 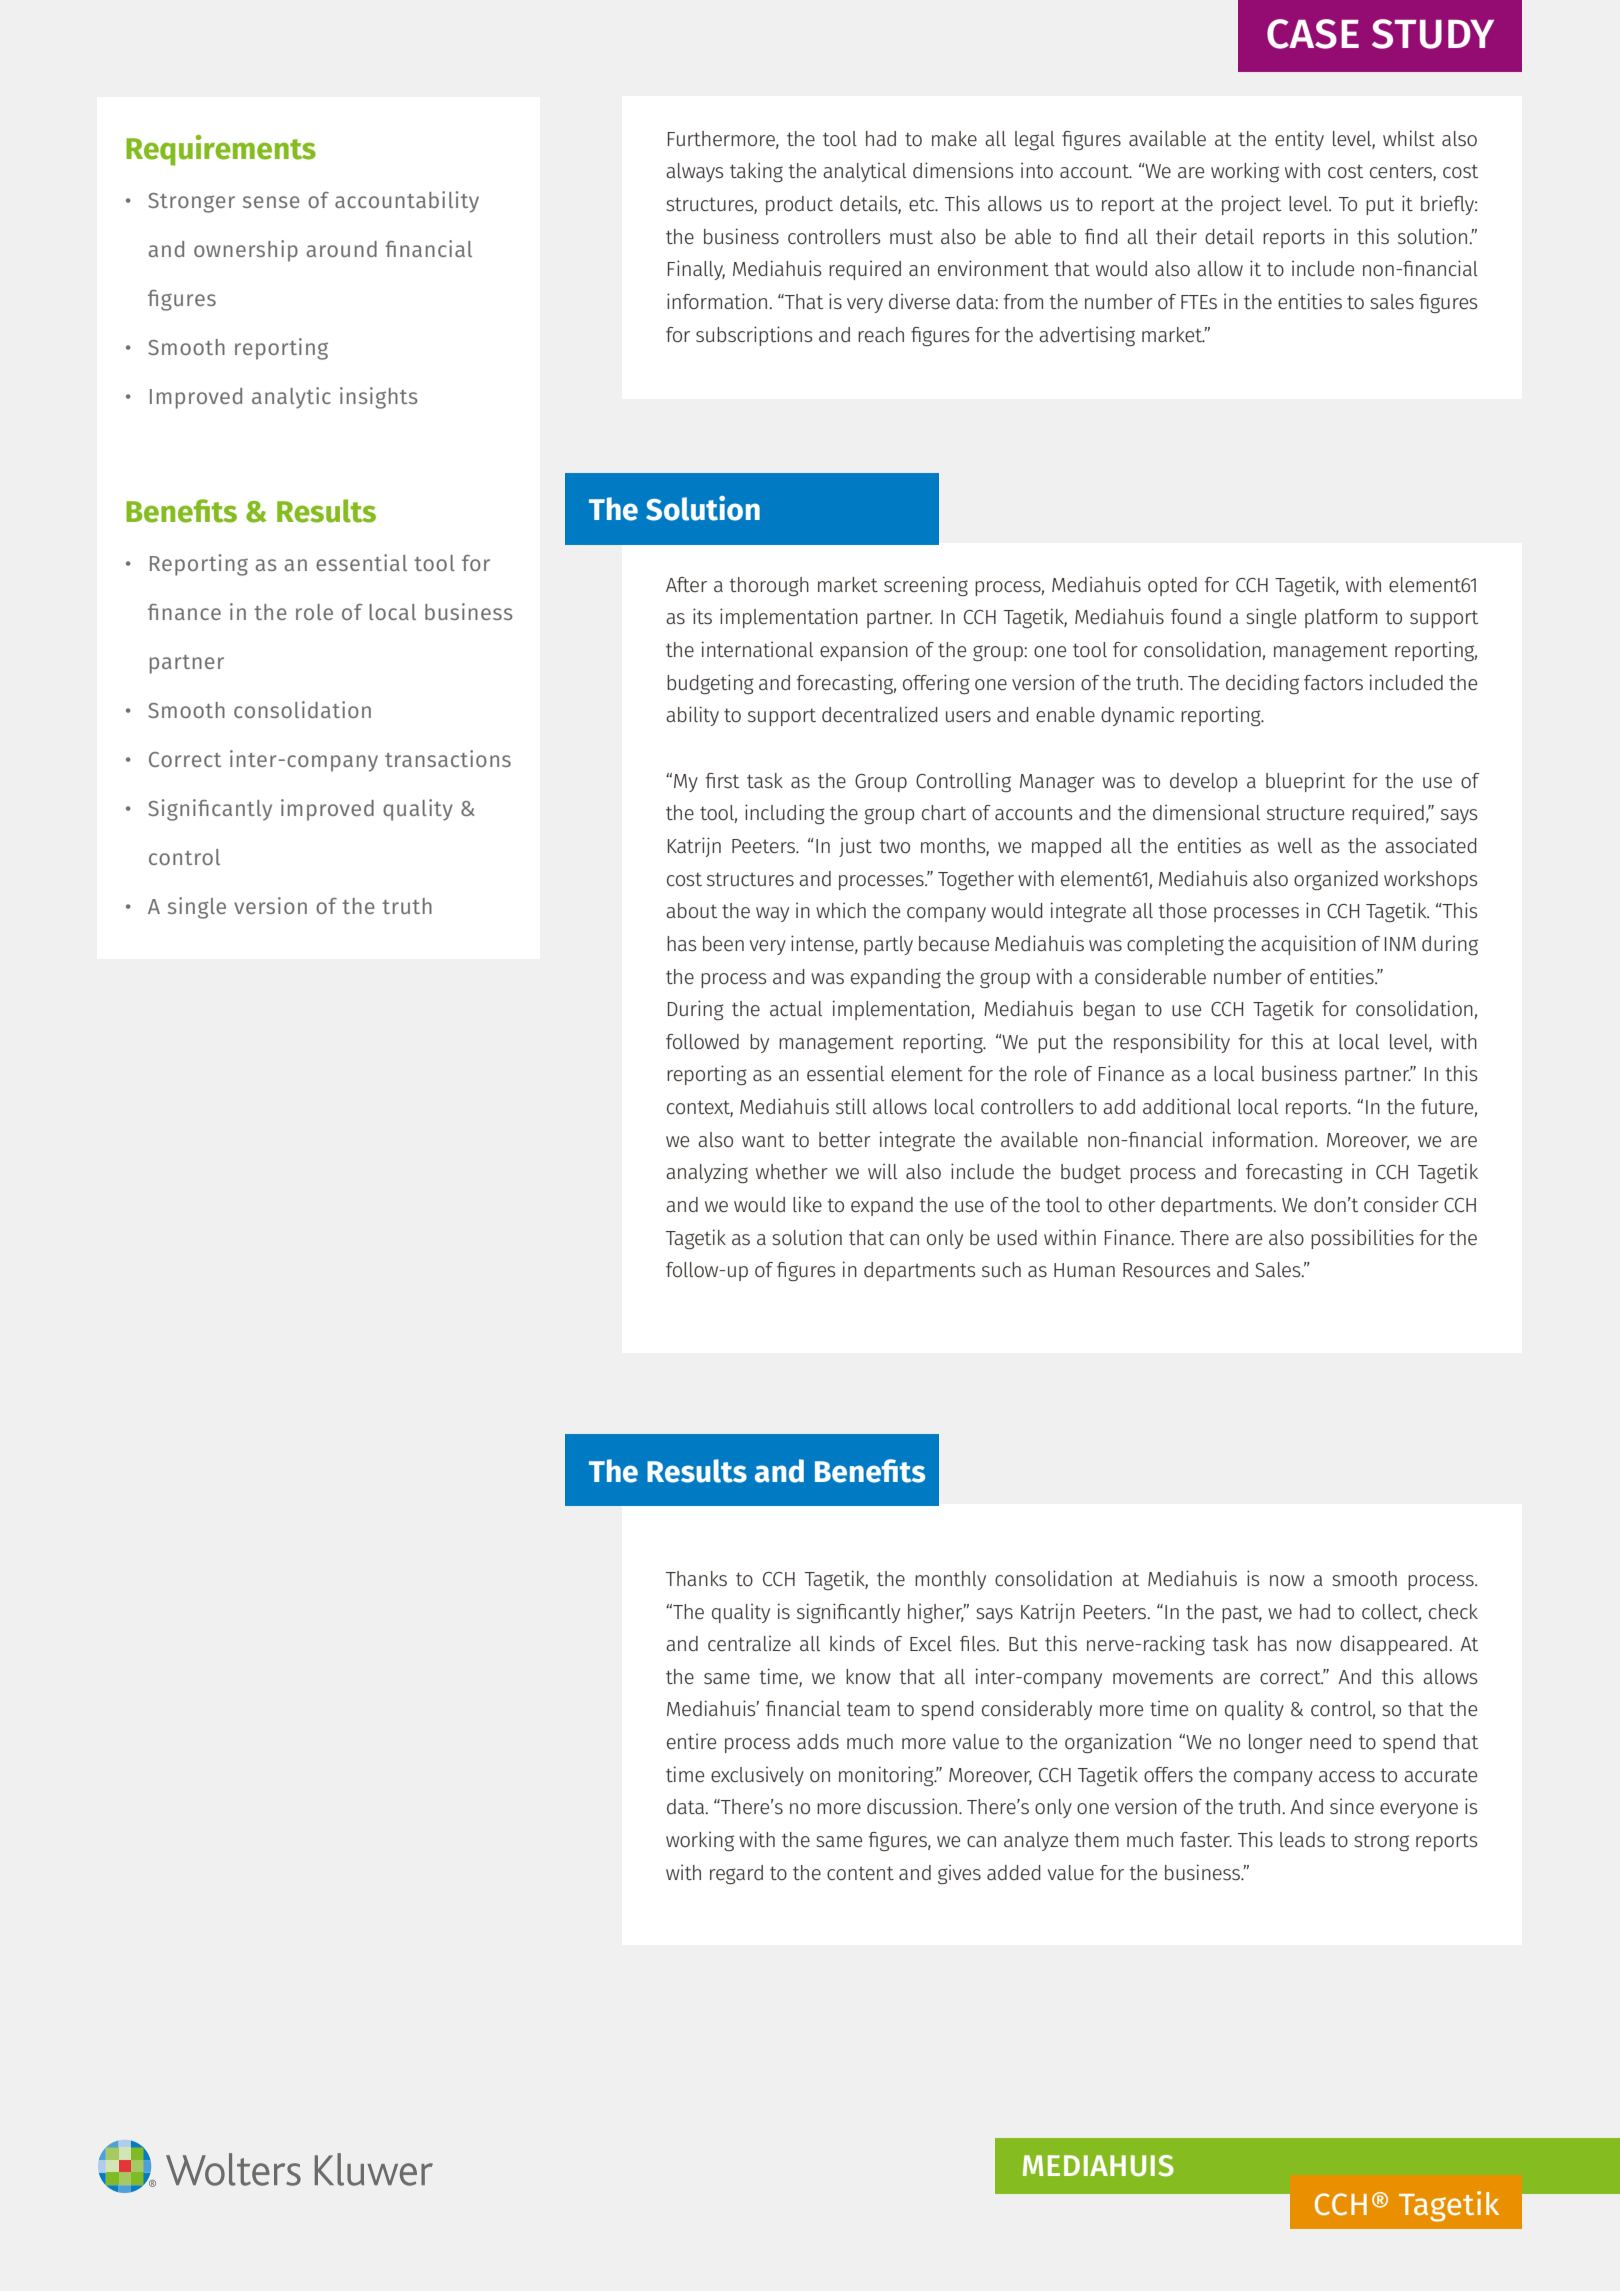 I want to click on entire, so click(x=691, y=1741).
